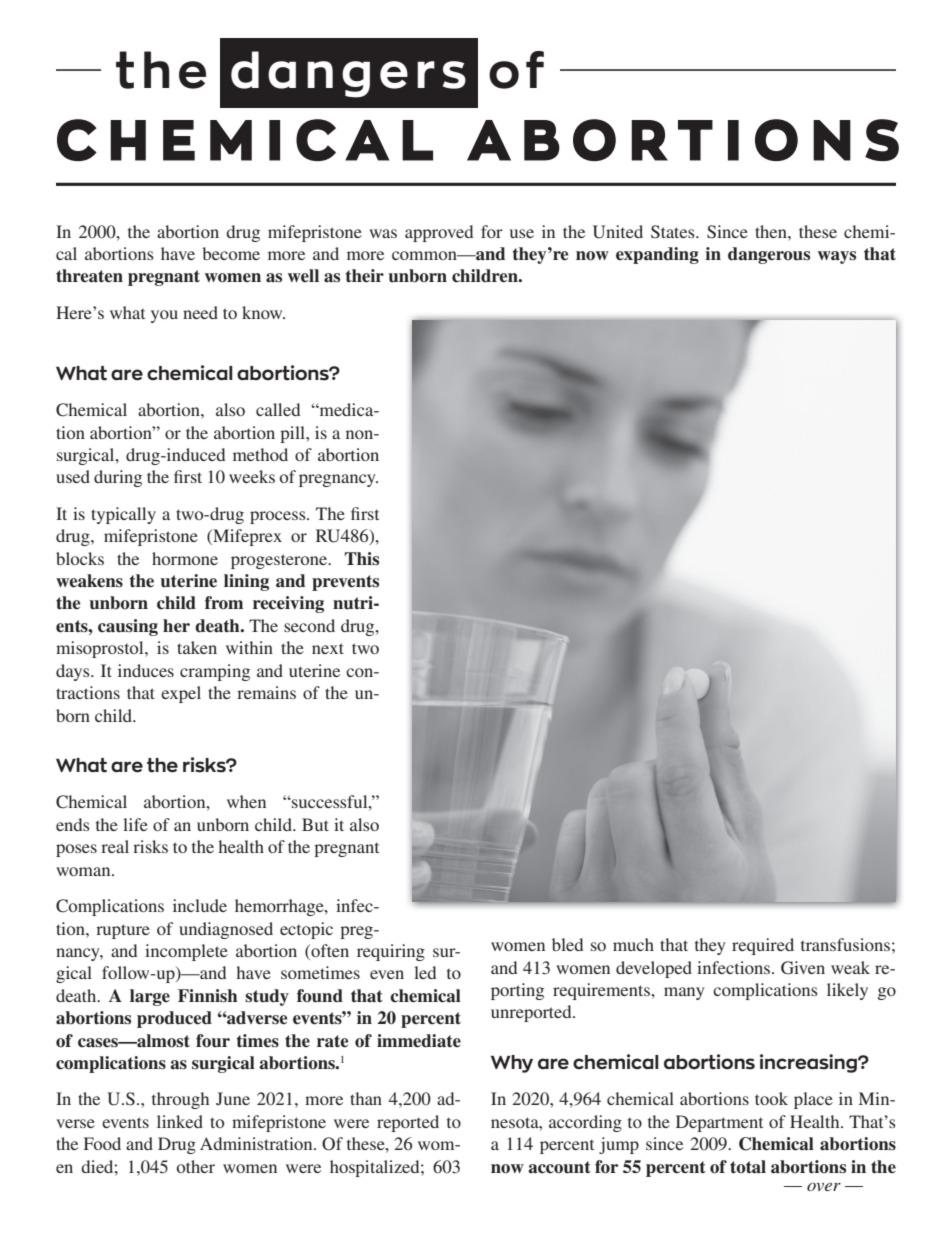 This screenshot has height=1233, width=952. I want to click on life, so click(135, 824).
